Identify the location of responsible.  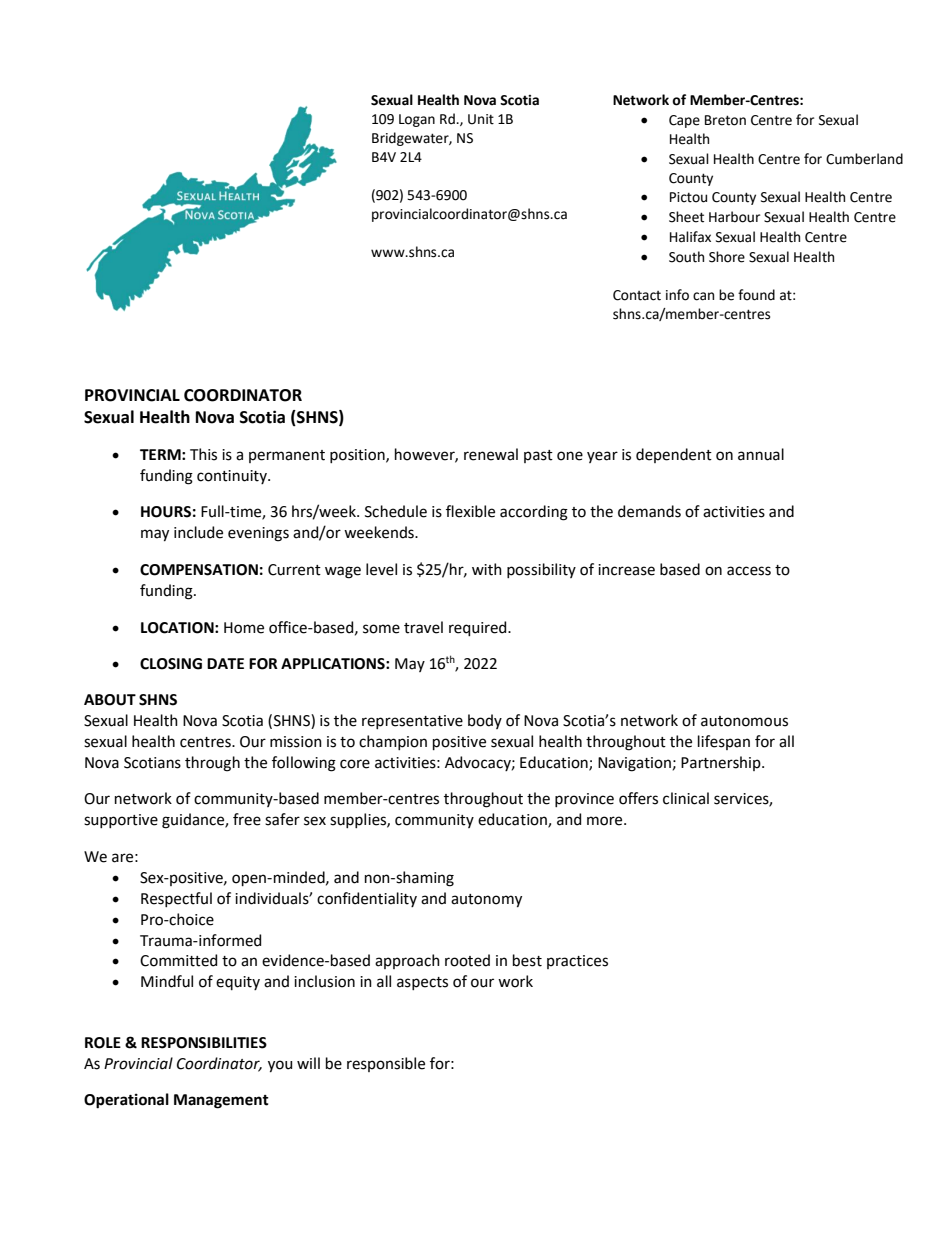
(386, 1064).
